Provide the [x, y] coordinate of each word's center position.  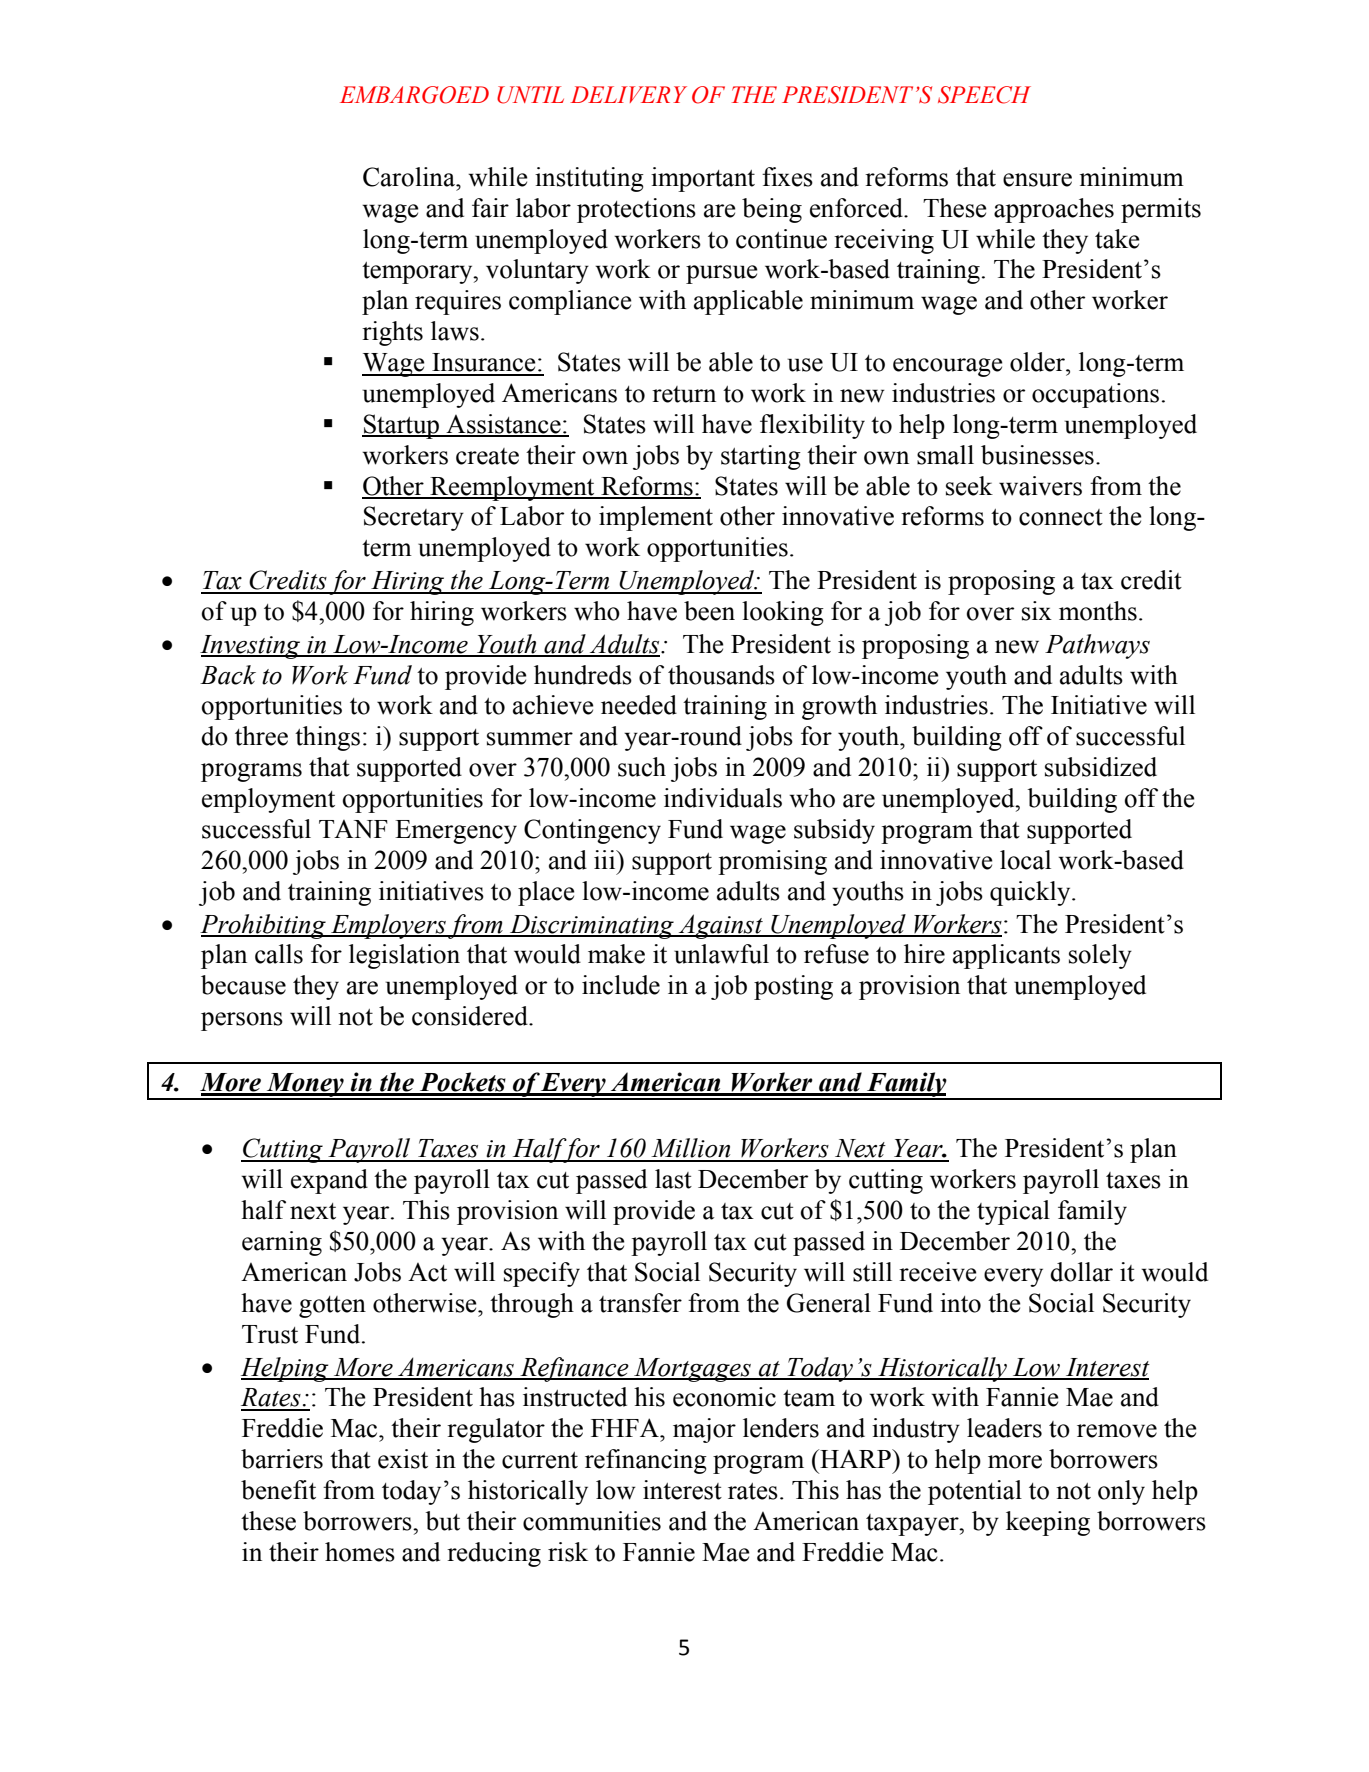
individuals [723, 798]
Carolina [410, 177]
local [1025, 860]
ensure [1037, 180]
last [673, 1179]
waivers [1040, 486]
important [703, 179]
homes [360, 1552]
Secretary [414, 518]
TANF [353, 829]
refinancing [646, 1461]
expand [329, 1181]
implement [656, 518]
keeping [1048, 1523]
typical [1013, 1212]
